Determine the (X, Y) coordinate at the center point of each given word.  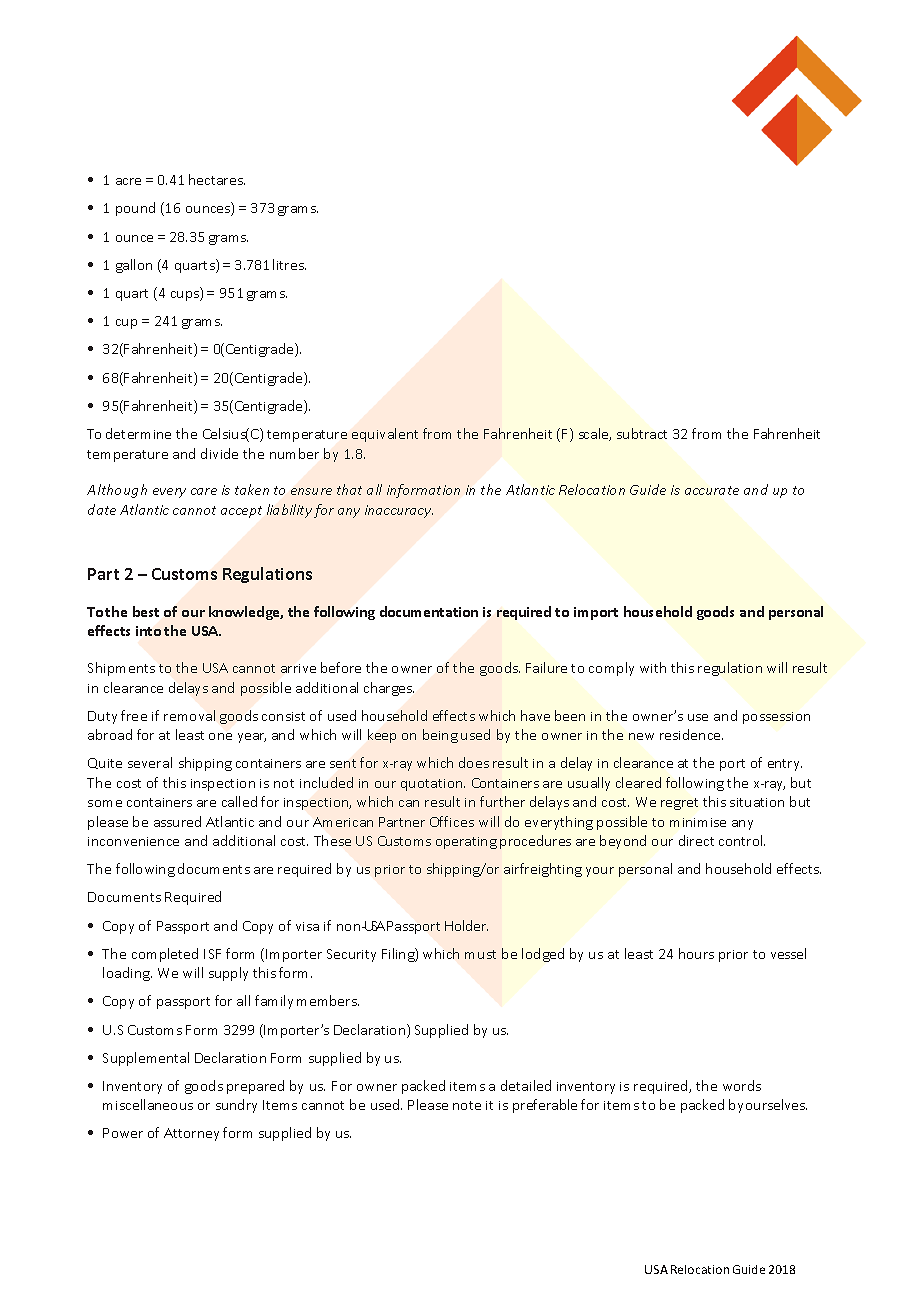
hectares (217, 179)
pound (135, 209)
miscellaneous (148, 1104)
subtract (642, 433)
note (467, 1105)
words (742, 1085)
